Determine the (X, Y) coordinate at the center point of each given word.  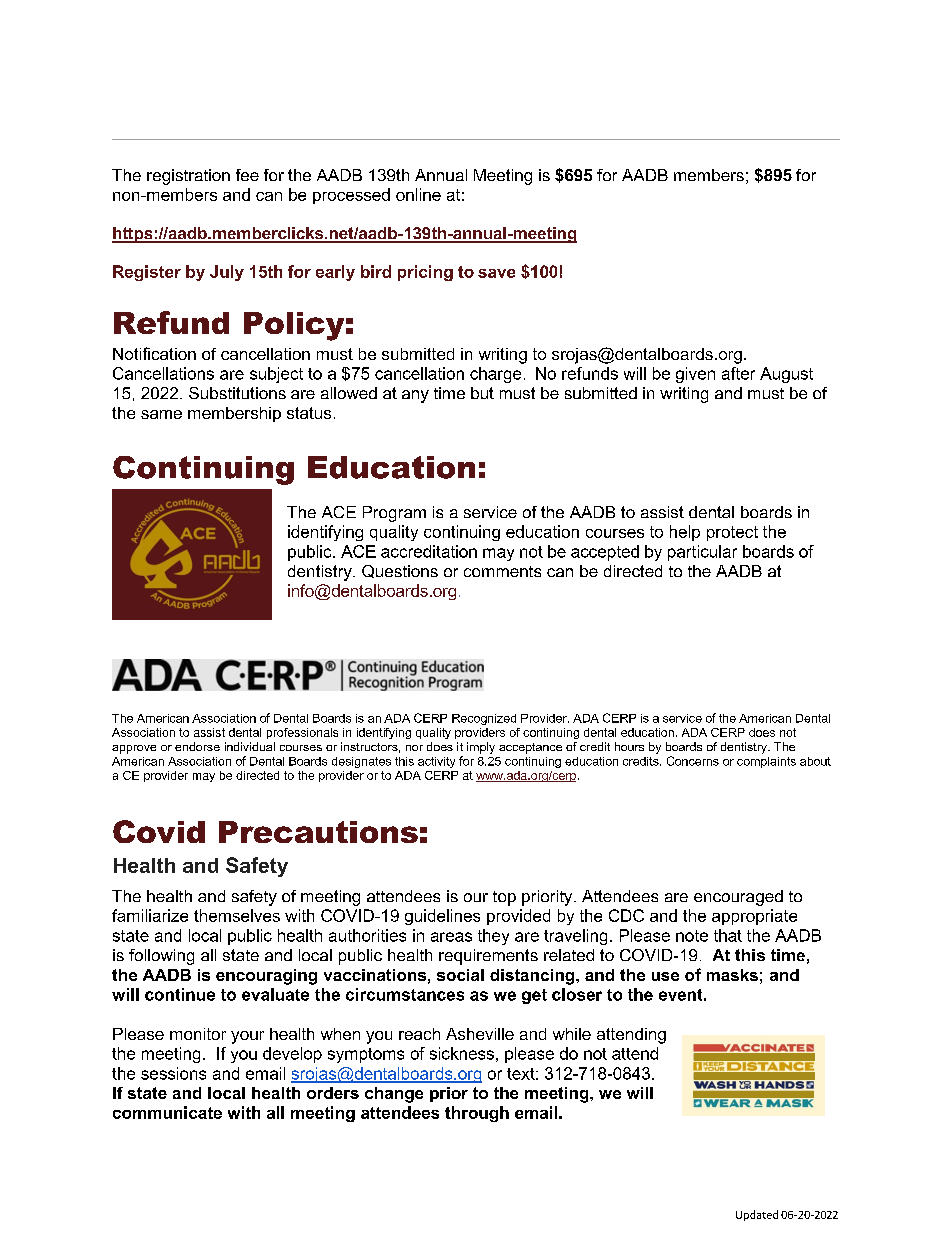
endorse (197, 746)
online (418, 194)
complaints (766, 762)
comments (502, 571)
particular (702, 553)
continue (180, 994)
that (728, 935)
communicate (167, 1112)
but (482, 393)
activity (436, 762)
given (695, 375)
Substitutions (237, 393)
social (460, 975)
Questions (400, 571)
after (738, 373)
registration (188, 177)
